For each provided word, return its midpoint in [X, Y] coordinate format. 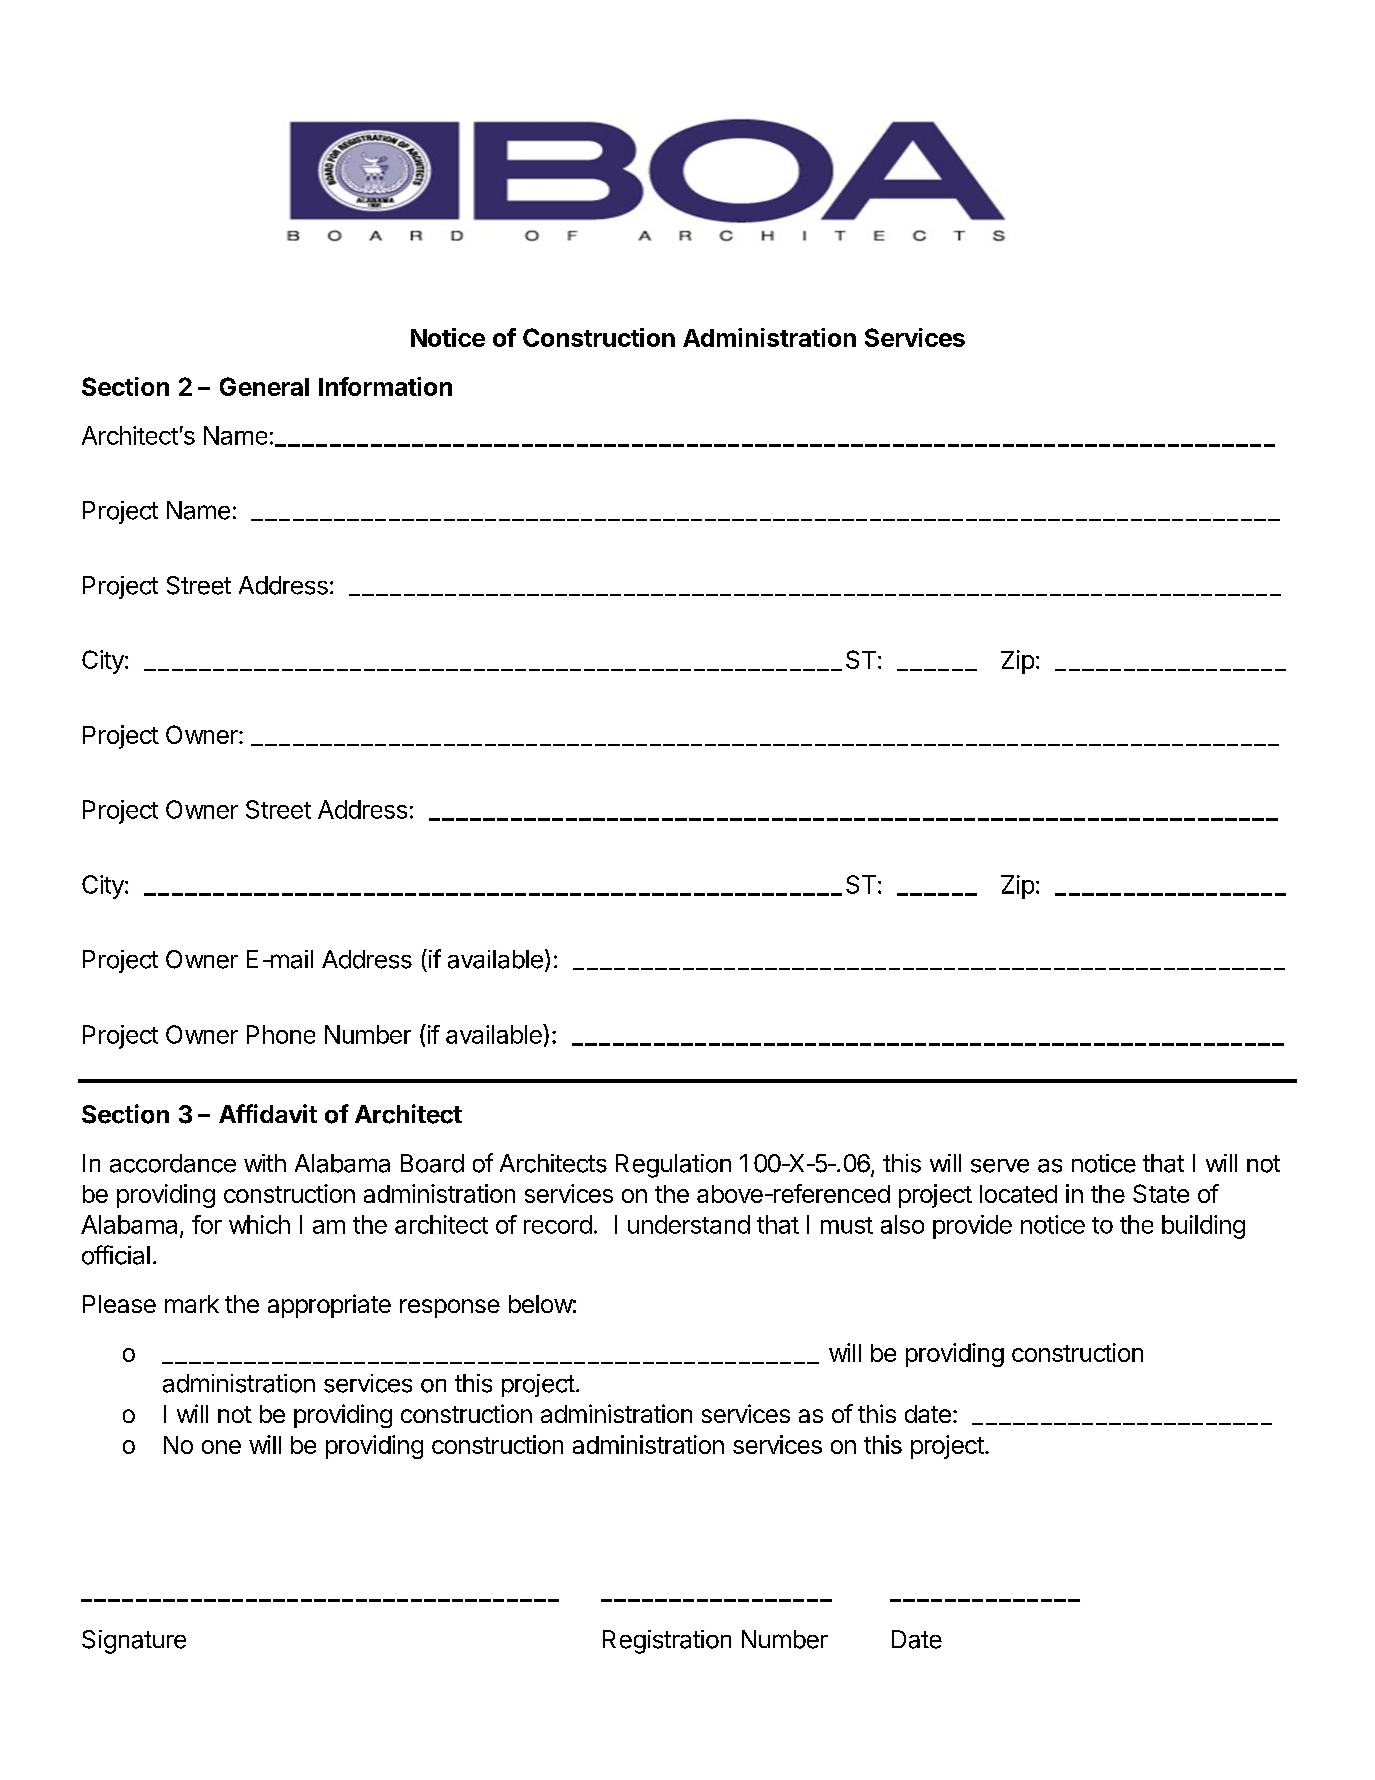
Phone [281, 1034]
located [1018, 1194]
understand [689, 1224]
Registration [667, 1642]
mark [192, 1304]
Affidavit [268, 1113]
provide [972, 1227]
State [1161, 1193]
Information [385, 386]
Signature [134, 1642]
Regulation [673, 1166]
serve [1000, 1166]
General [264, 386]
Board [432, 1163]
